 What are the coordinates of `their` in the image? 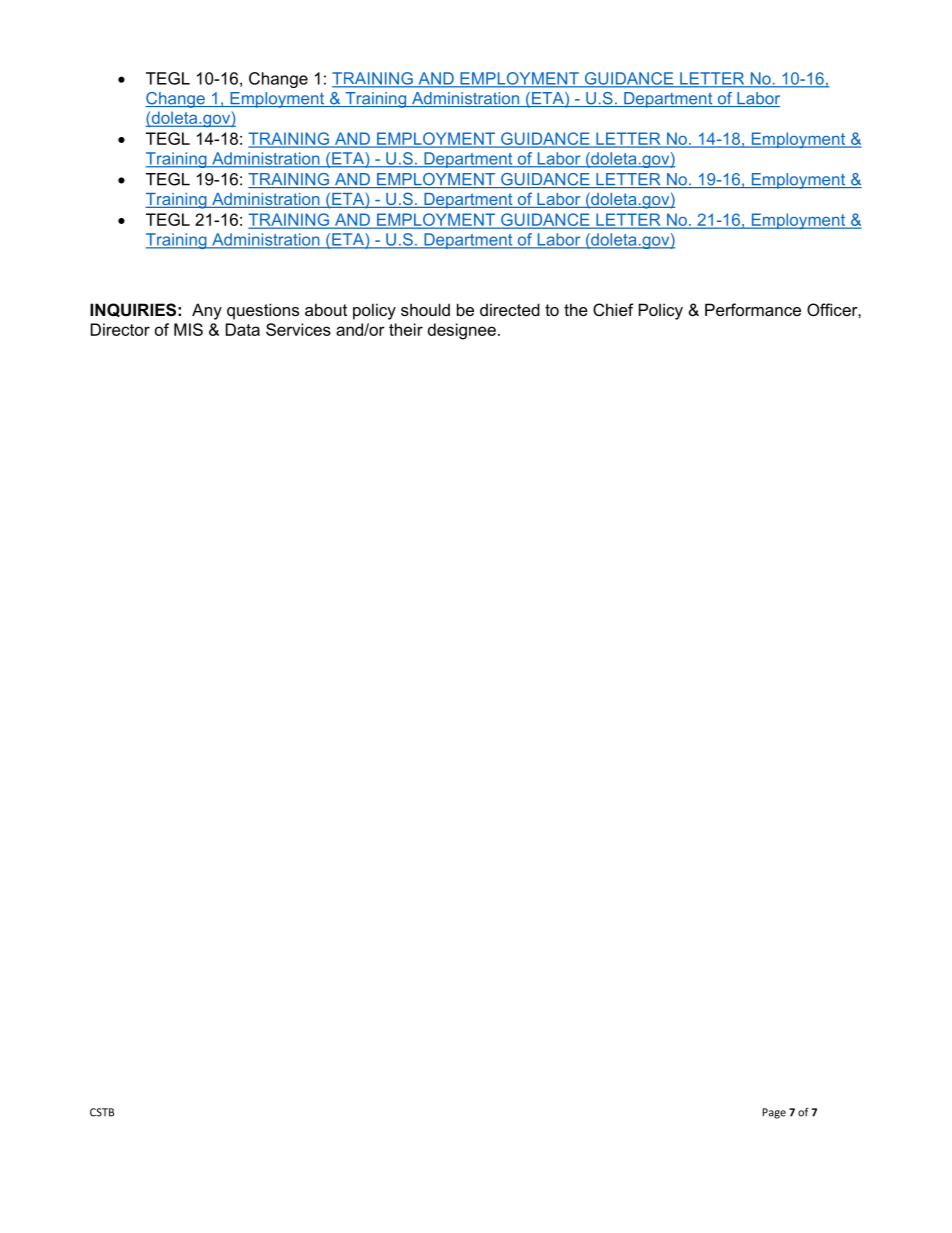 It's located at (406, 329).
